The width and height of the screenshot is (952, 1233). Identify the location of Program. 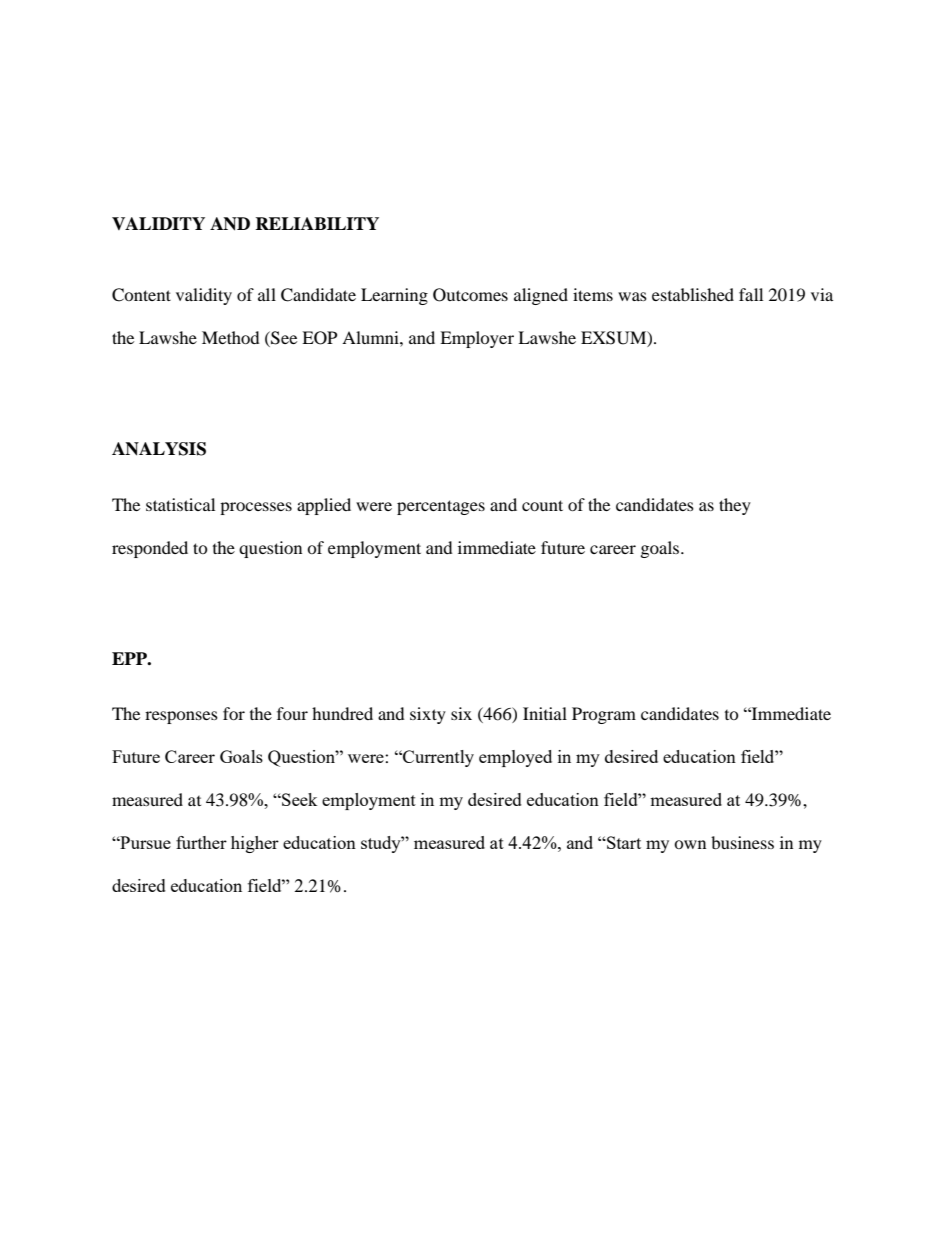
(604, 715).
